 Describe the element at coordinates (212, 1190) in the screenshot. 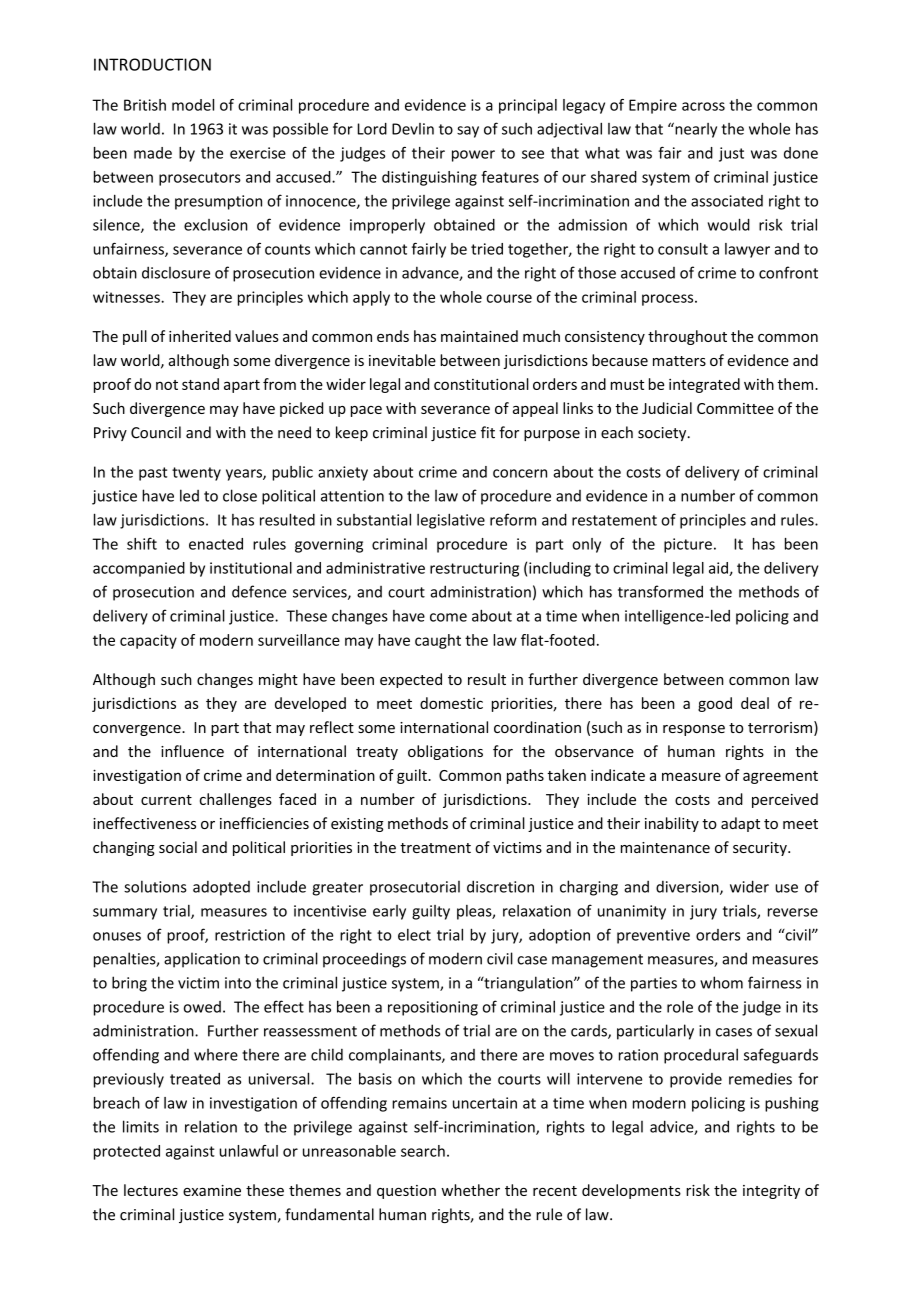

I see `examine` at that location.
